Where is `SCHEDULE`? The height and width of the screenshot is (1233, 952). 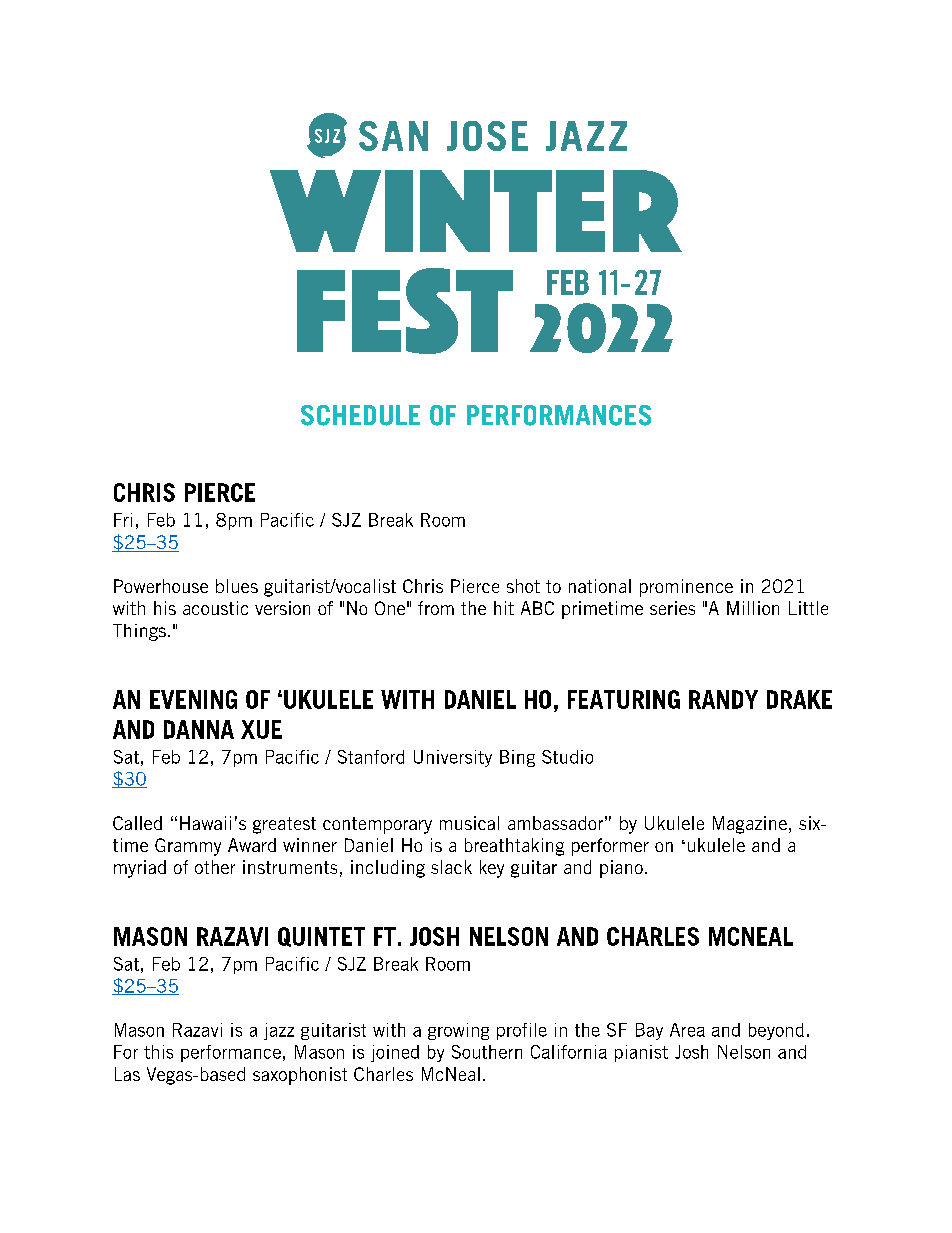
SCHEDULE is located at coordinates (360, 415).
